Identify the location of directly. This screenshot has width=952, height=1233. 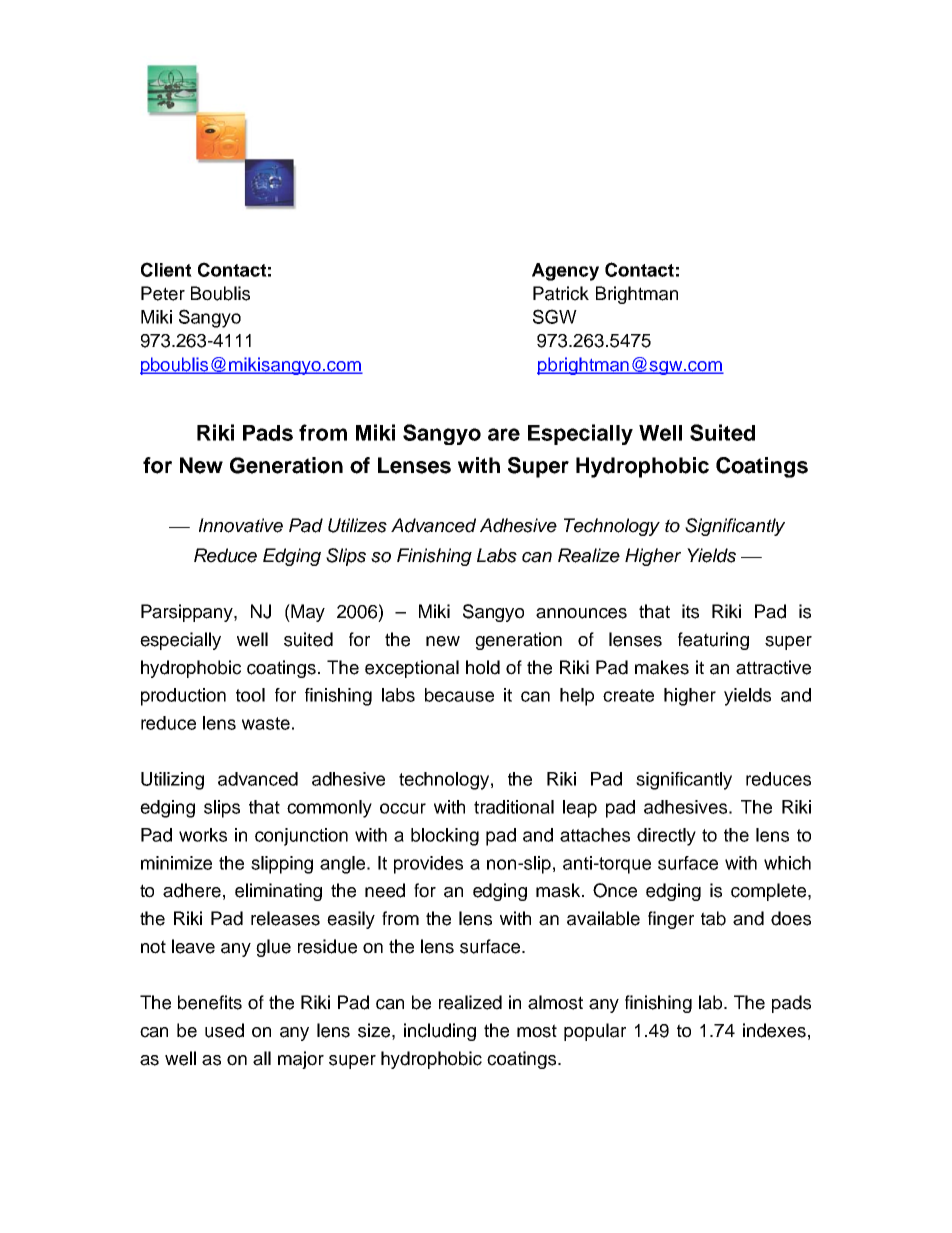
(666, 837).
